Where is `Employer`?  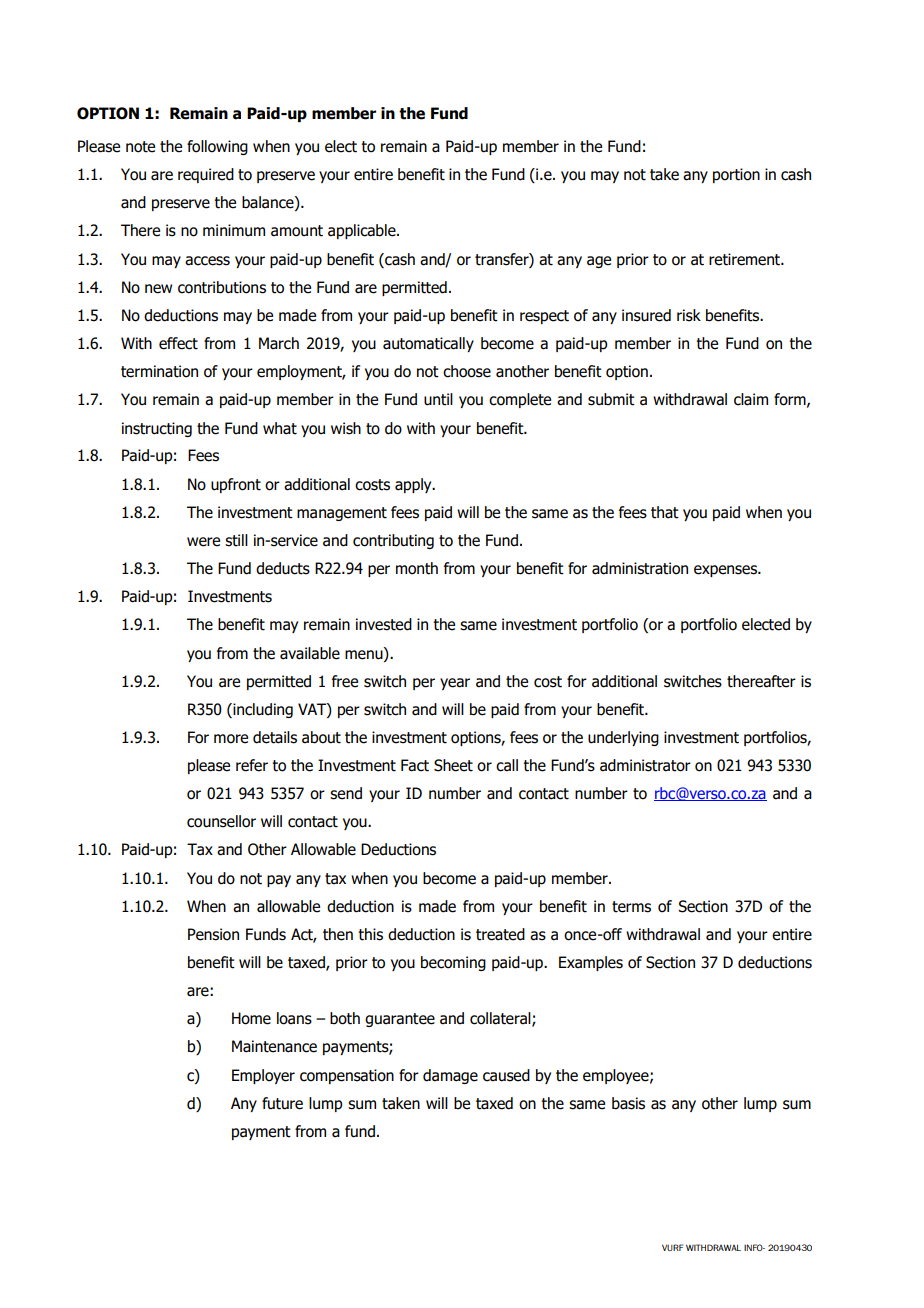
Employer is located at coordinates (263, 1076).
